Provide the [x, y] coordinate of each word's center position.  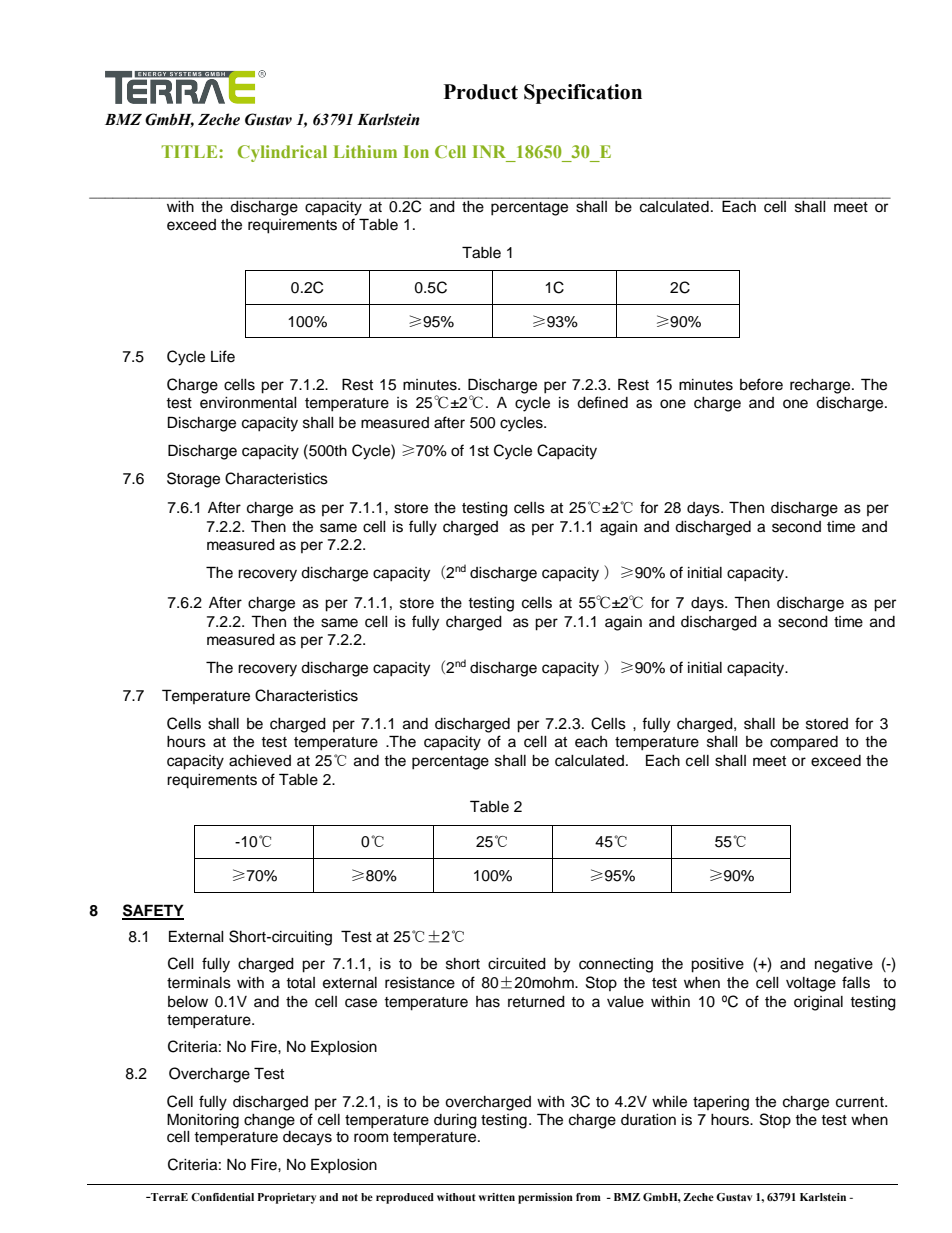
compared [804, 743]
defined [602, 402]
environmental [248, 403]
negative [844, 965]
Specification [583, 94]
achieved [260, 761]
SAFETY [153, 911]
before [761, 384]
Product [481, 92]
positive [717, 965]
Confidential [222, 1197]
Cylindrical [282, 153]
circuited [517, 964]
